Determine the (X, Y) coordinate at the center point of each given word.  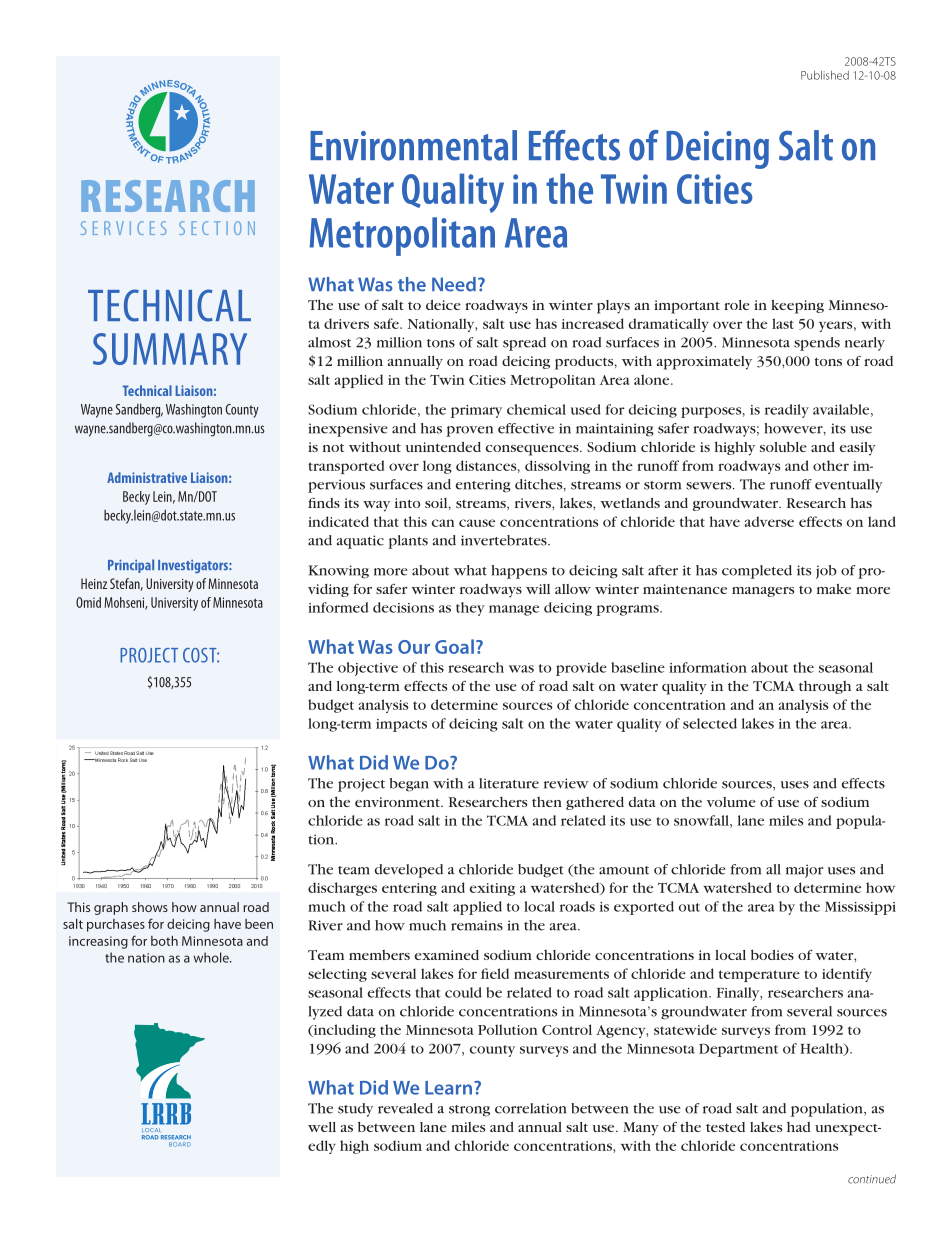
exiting (492, 889)
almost (329, 342)
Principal (131, 566)
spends (817, 344)
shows (150, 907)
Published (825, 75)
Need (454, 284)
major (804, 871)
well (322, 1127)
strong (469, 1111)
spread (524, 344)
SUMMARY (170, 349)
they (470, 609)
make (834, 588)
